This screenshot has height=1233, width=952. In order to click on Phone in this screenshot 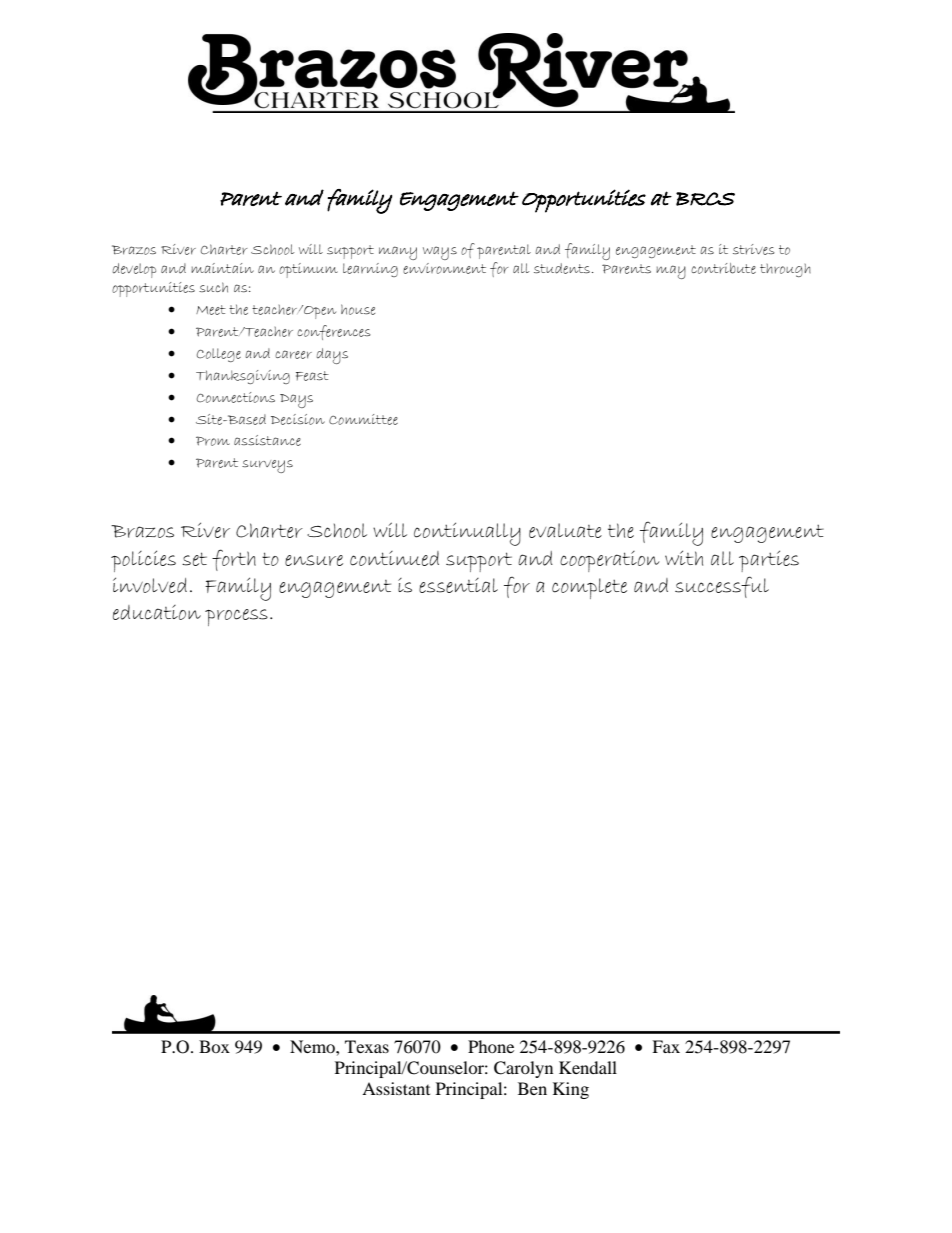, I will do `click(491, 1046)`.
